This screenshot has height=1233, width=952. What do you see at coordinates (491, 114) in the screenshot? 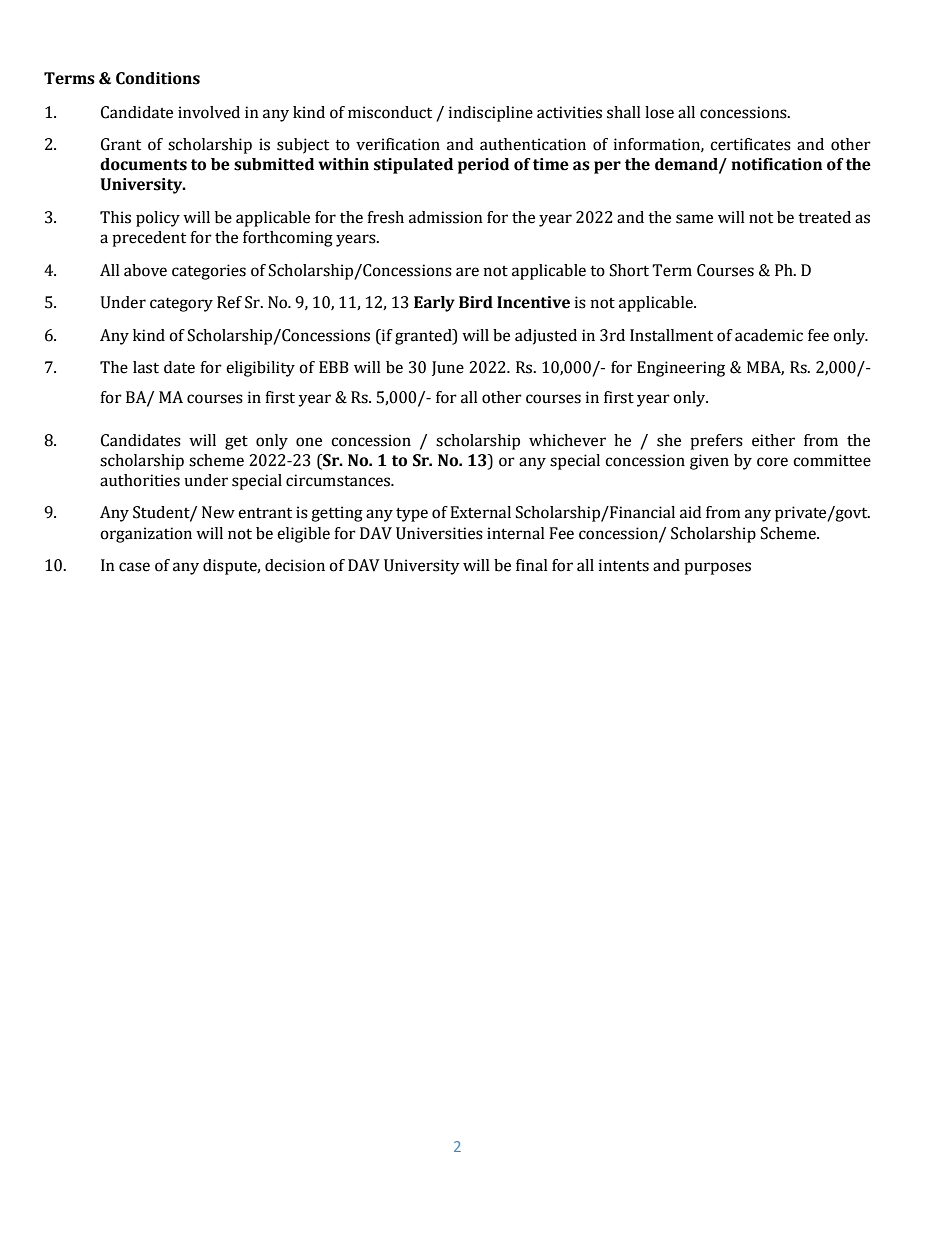
I see `indiscipline` at bounding box center [491, 114].
